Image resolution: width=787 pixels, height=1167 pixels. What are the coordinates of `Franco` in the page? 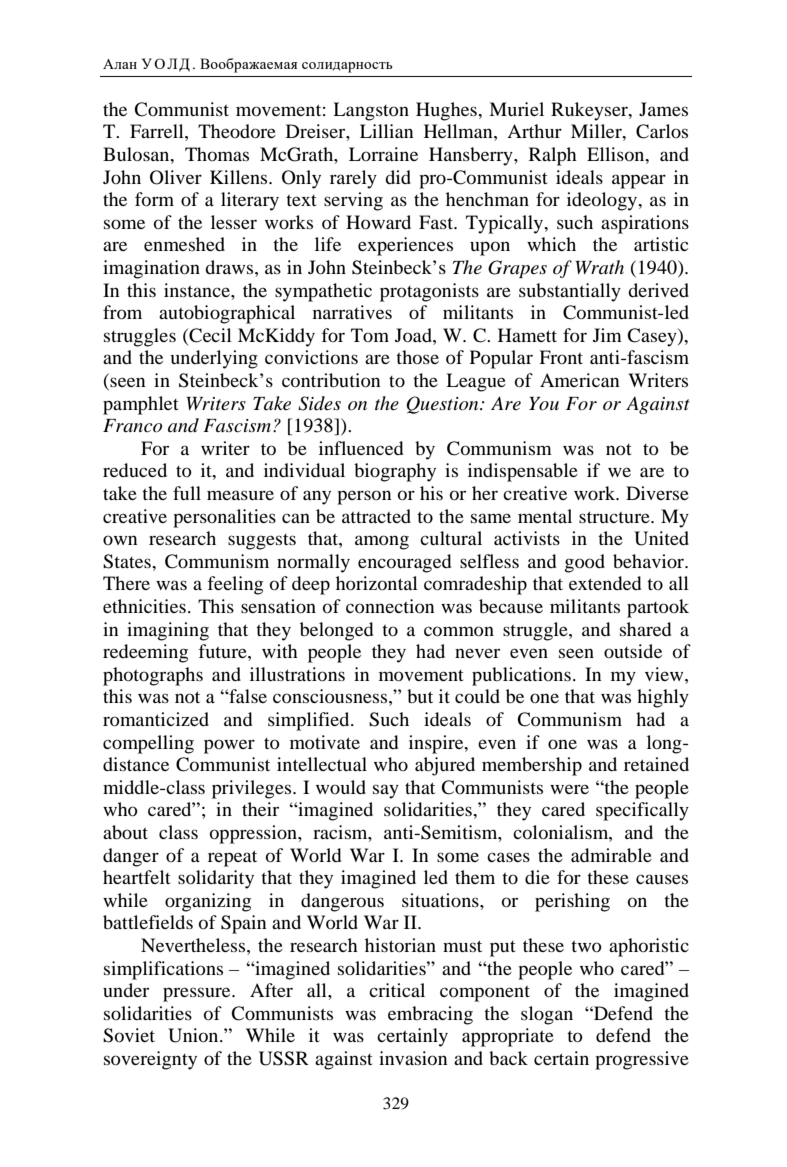 It's located at (132, 426).
